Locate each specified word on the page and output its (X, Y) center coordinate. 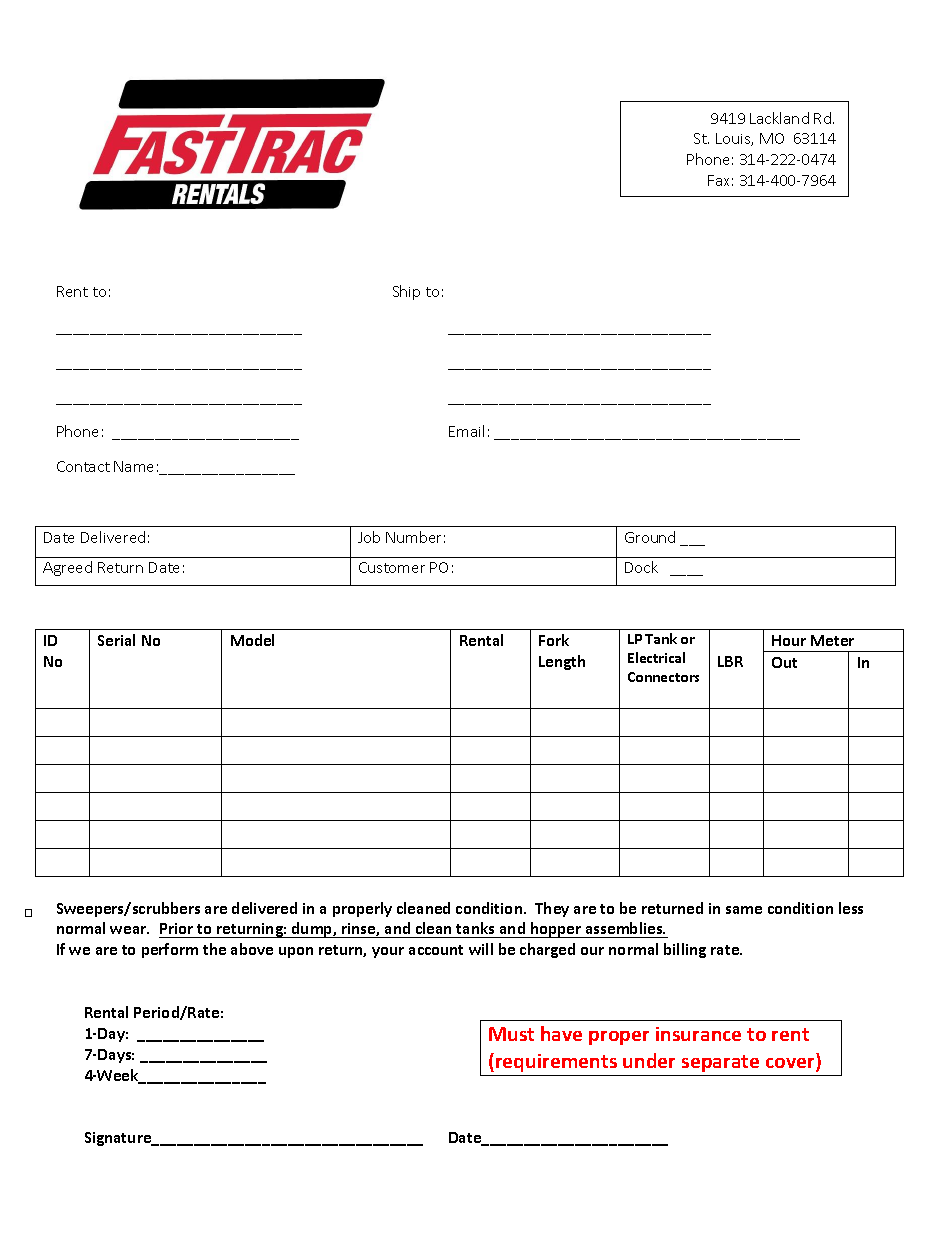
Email (466, 431)
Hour (789, 640)
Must (511, 1034)
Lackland (779, 118)
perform (170, 950)
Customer (392, 567)
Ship (406, 292)
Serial (116, 640)
